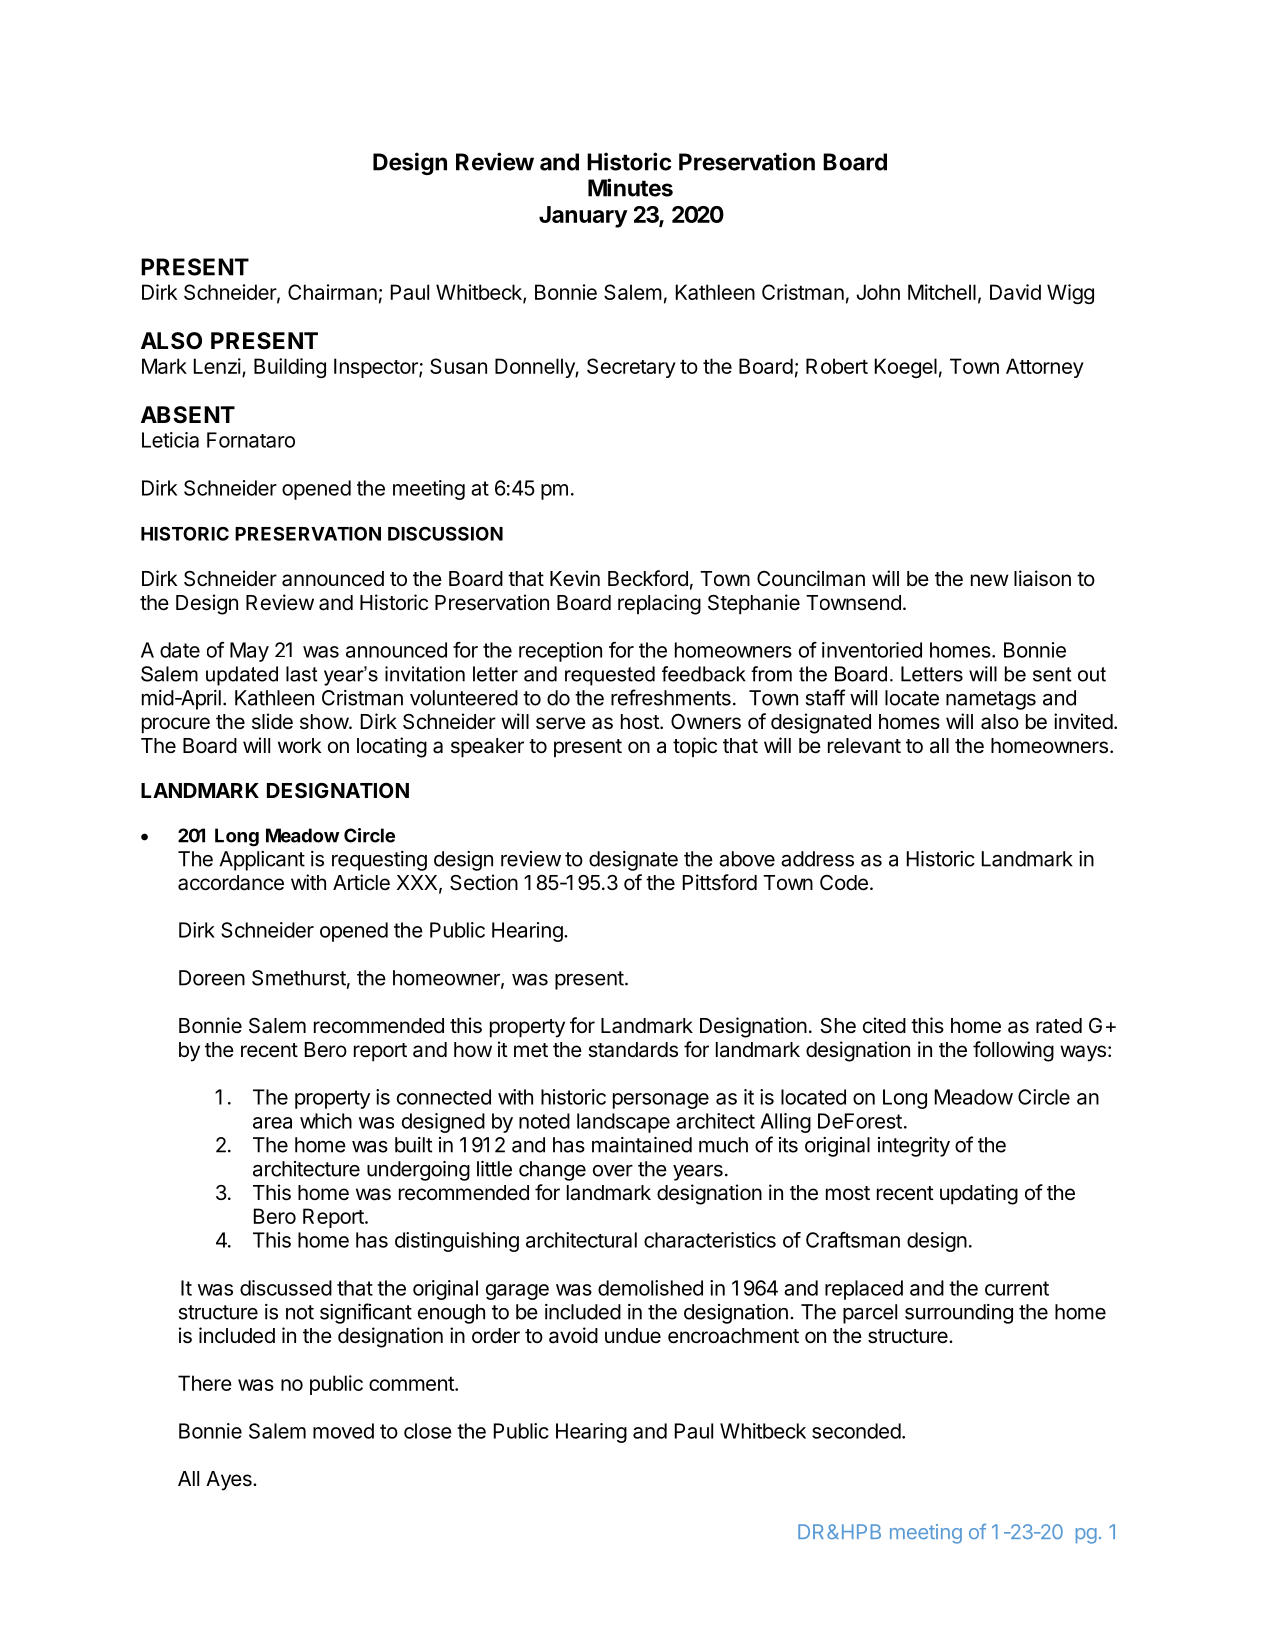 The image size is (1269, 1642). Describe the element at coordinates (343, 1431) in the screenshot. I see `moved` at that location.
